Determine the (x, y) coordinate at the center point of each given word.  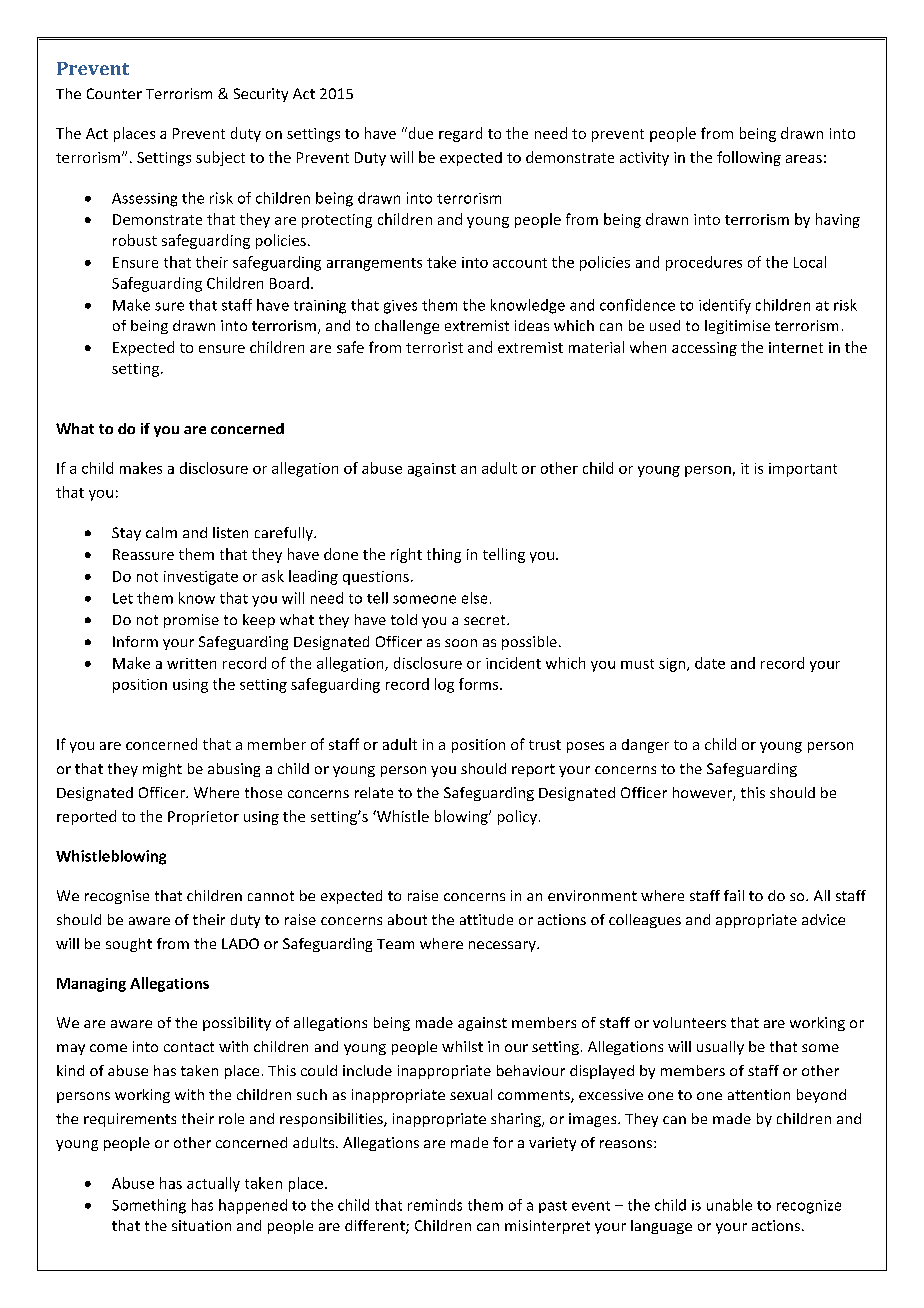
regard (460, 134)
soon (461, 643)
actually (213, 1184)
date (710, 663)
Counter (114, 93)
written (191, 663)
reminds (435, 1205)
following (749, 158)
